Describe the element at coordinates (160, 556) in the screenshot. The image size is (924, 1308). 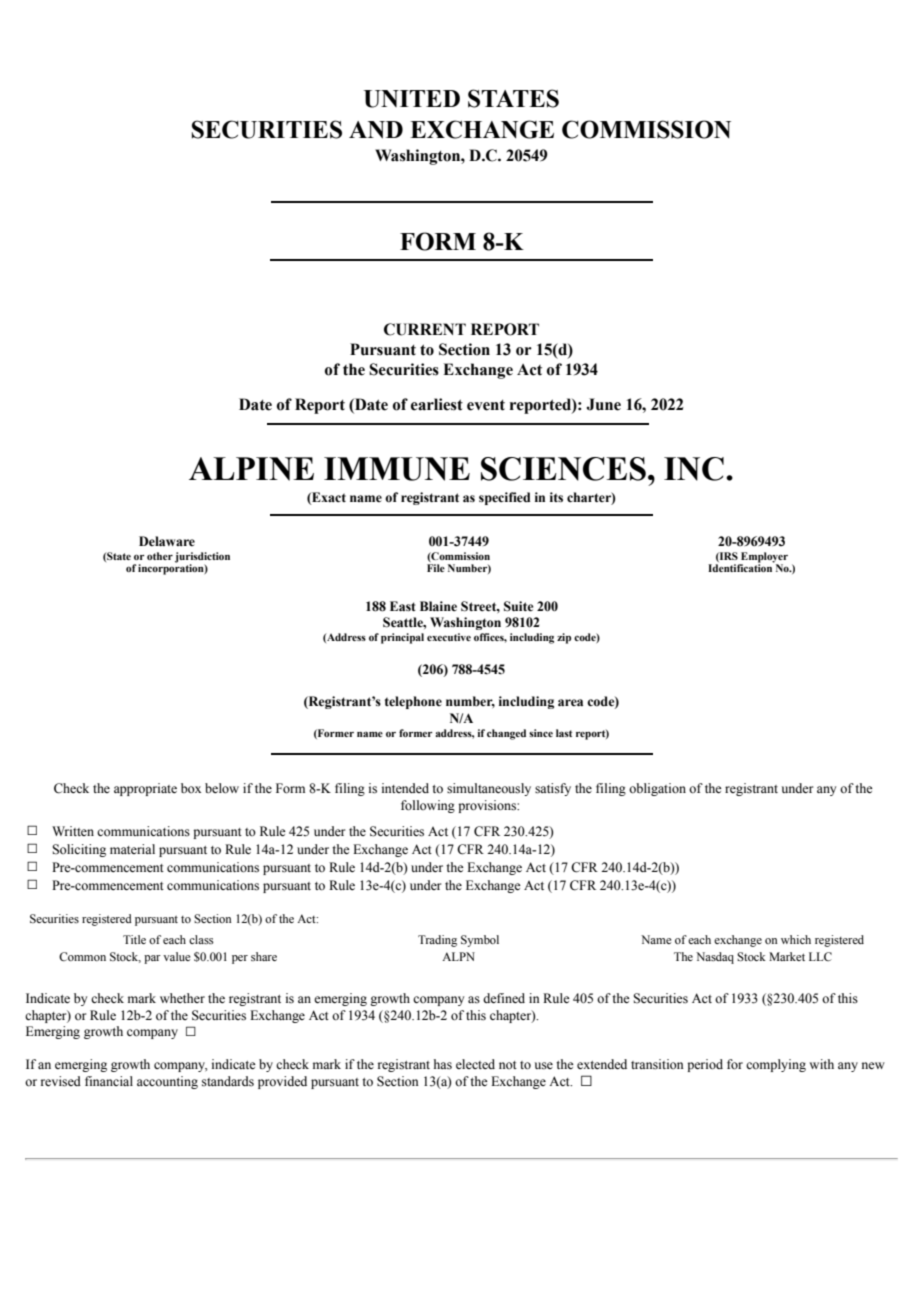
I see `other` at that location.
